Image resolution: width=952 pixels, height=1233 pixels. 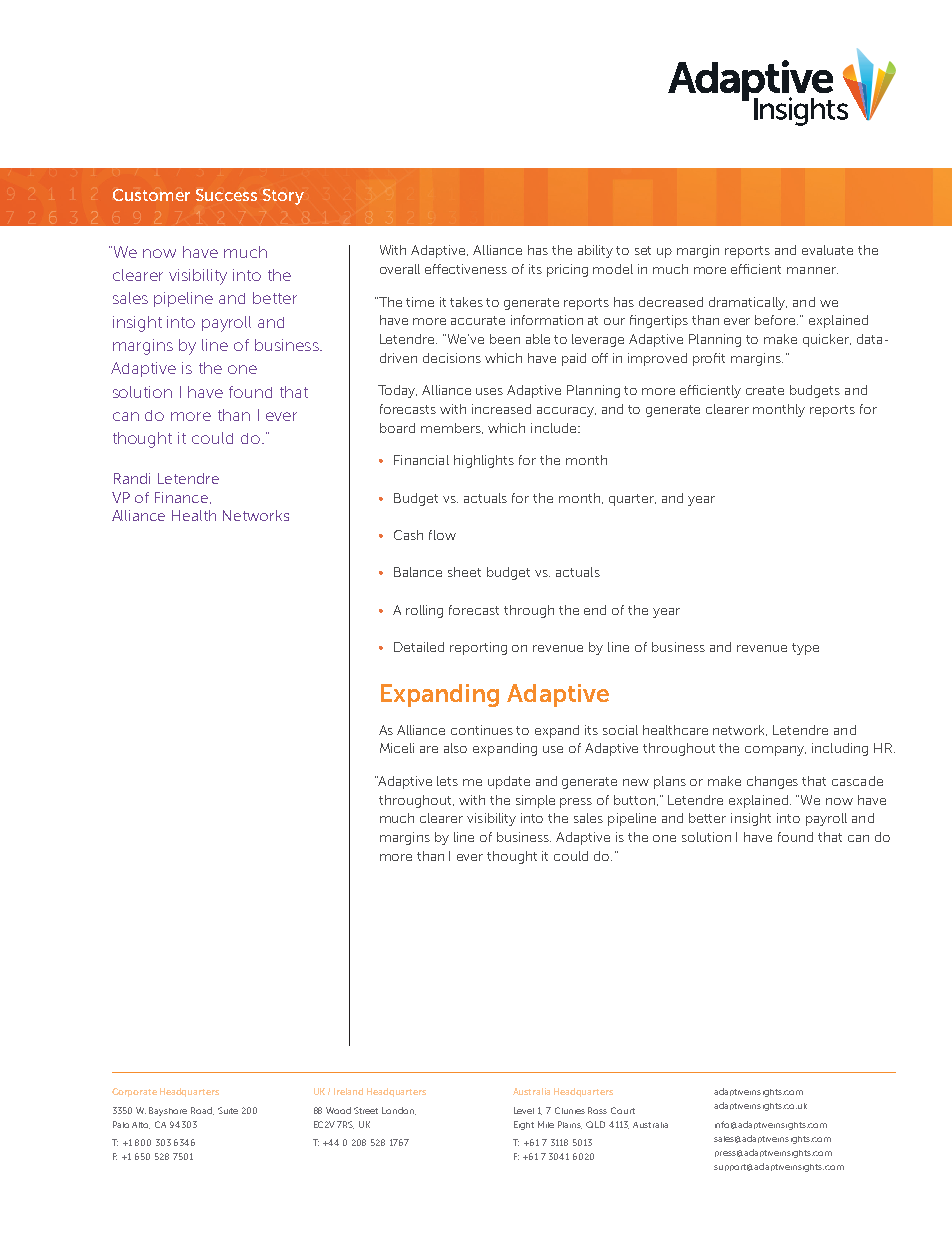 What do you see at coordinates (478, 648) in the image?
I see `reporting` at bounding box center [478, 648].
